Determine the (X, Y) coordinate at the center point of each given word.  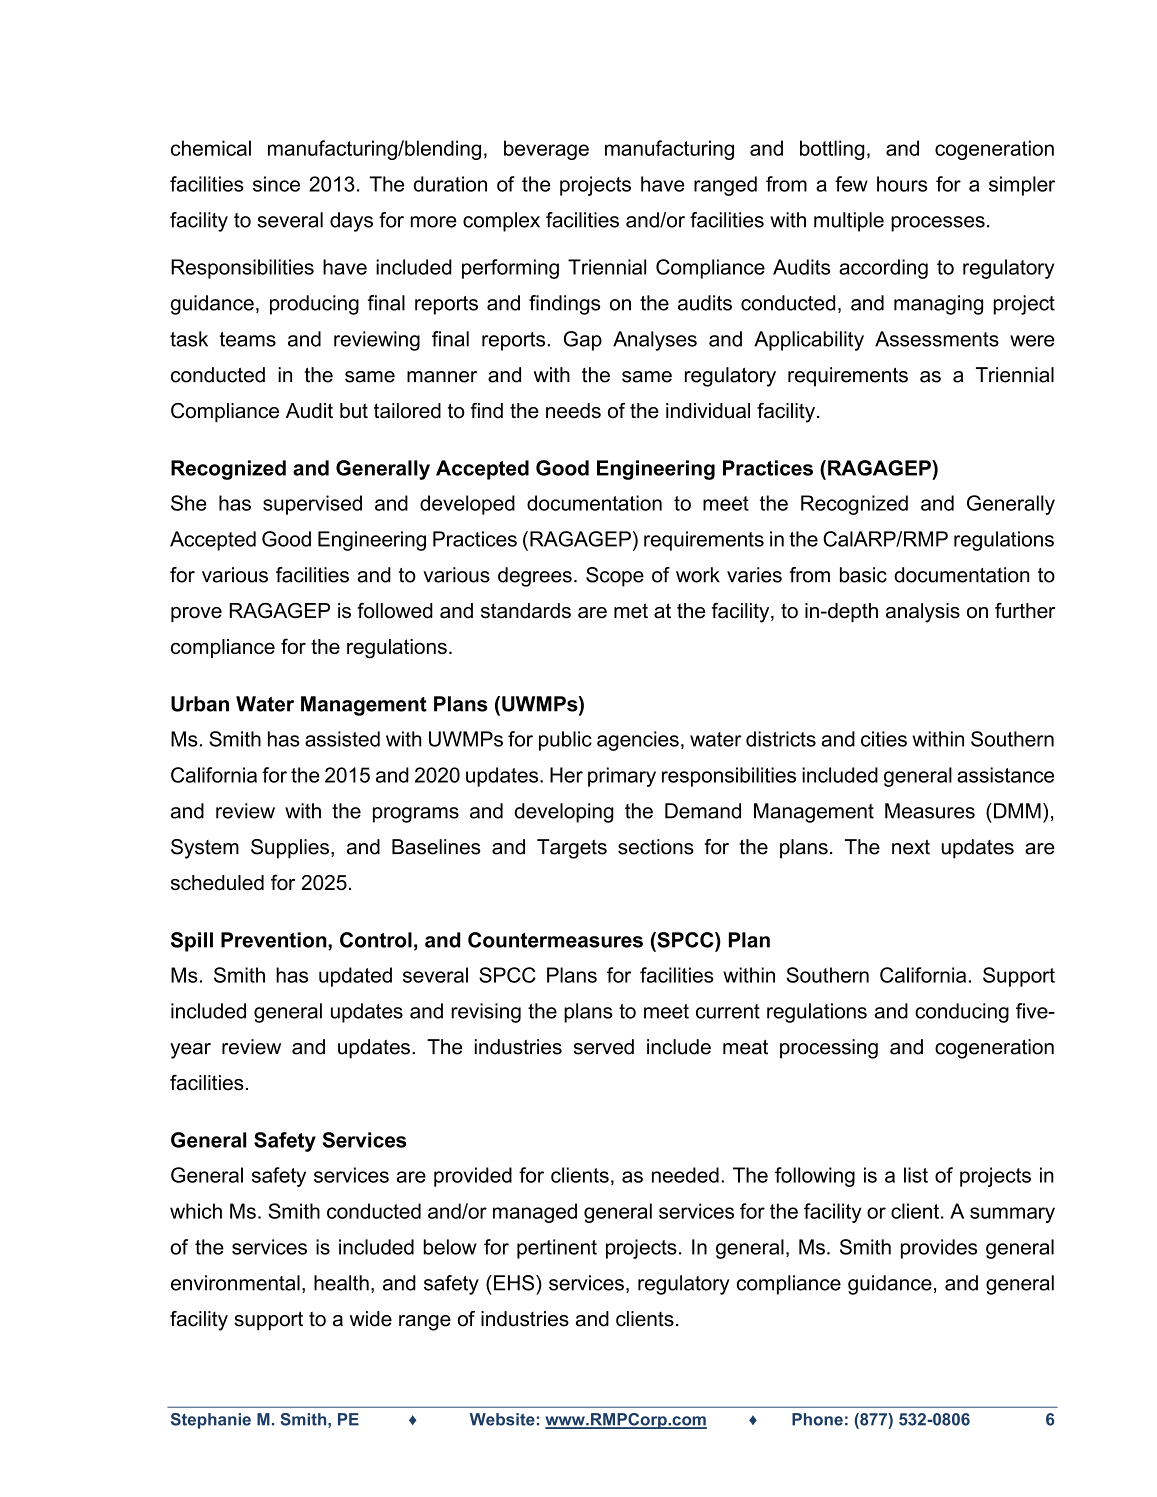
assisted (342, 739)
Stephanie (211, 1421)
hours (902, 184)
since (276, 184)
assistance (1005, 775)
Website (502, 1419)
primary (622, 777)
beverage (546, 150)
